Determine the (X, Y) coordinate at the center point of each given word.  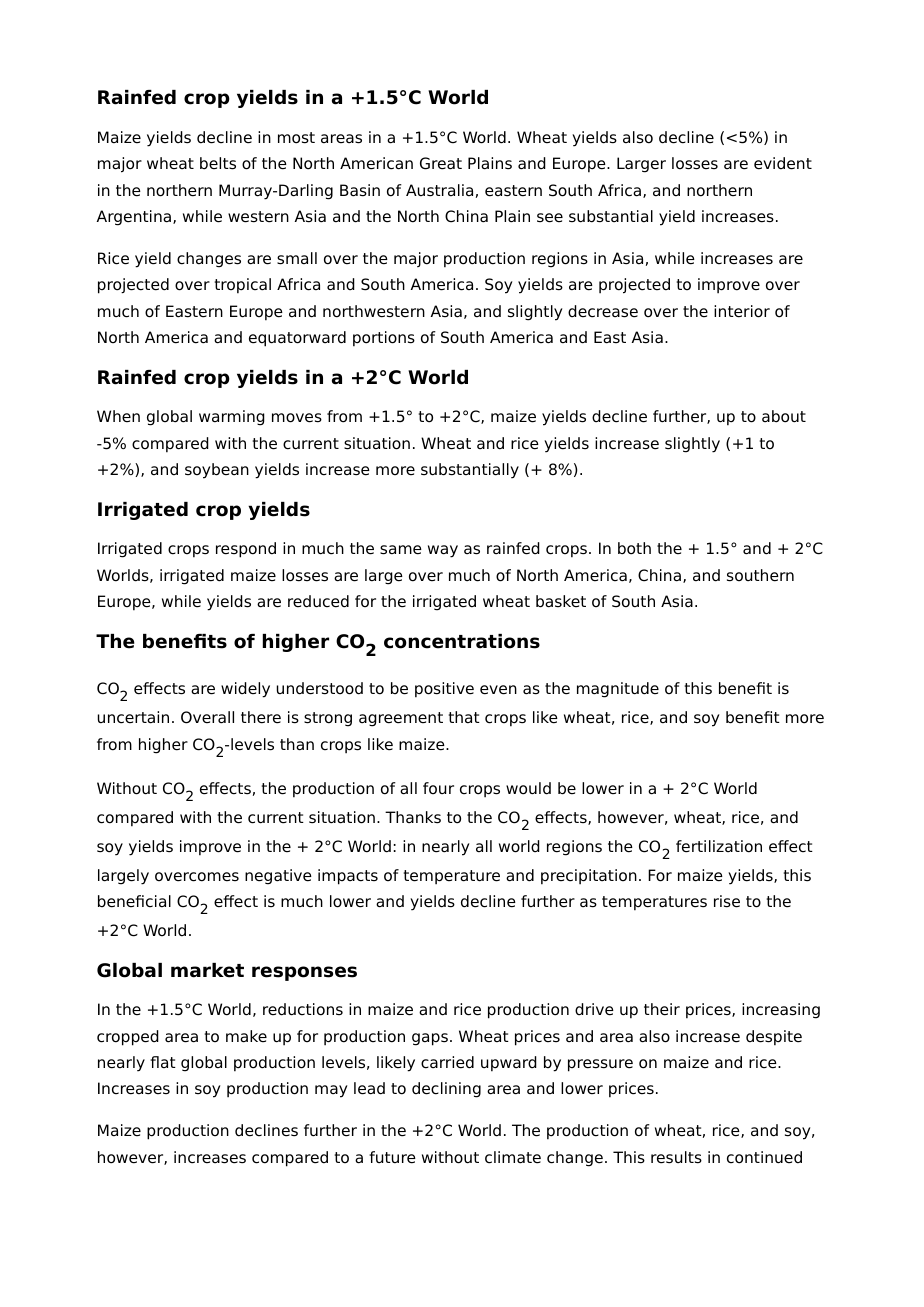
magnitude (618, 690)
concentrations (462, 641)
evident (783, 163)
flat (163, 1062)
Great (441, 163)
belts (218, 163)
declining (446, 1090)
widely (245, 690)
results (676, 1157)
